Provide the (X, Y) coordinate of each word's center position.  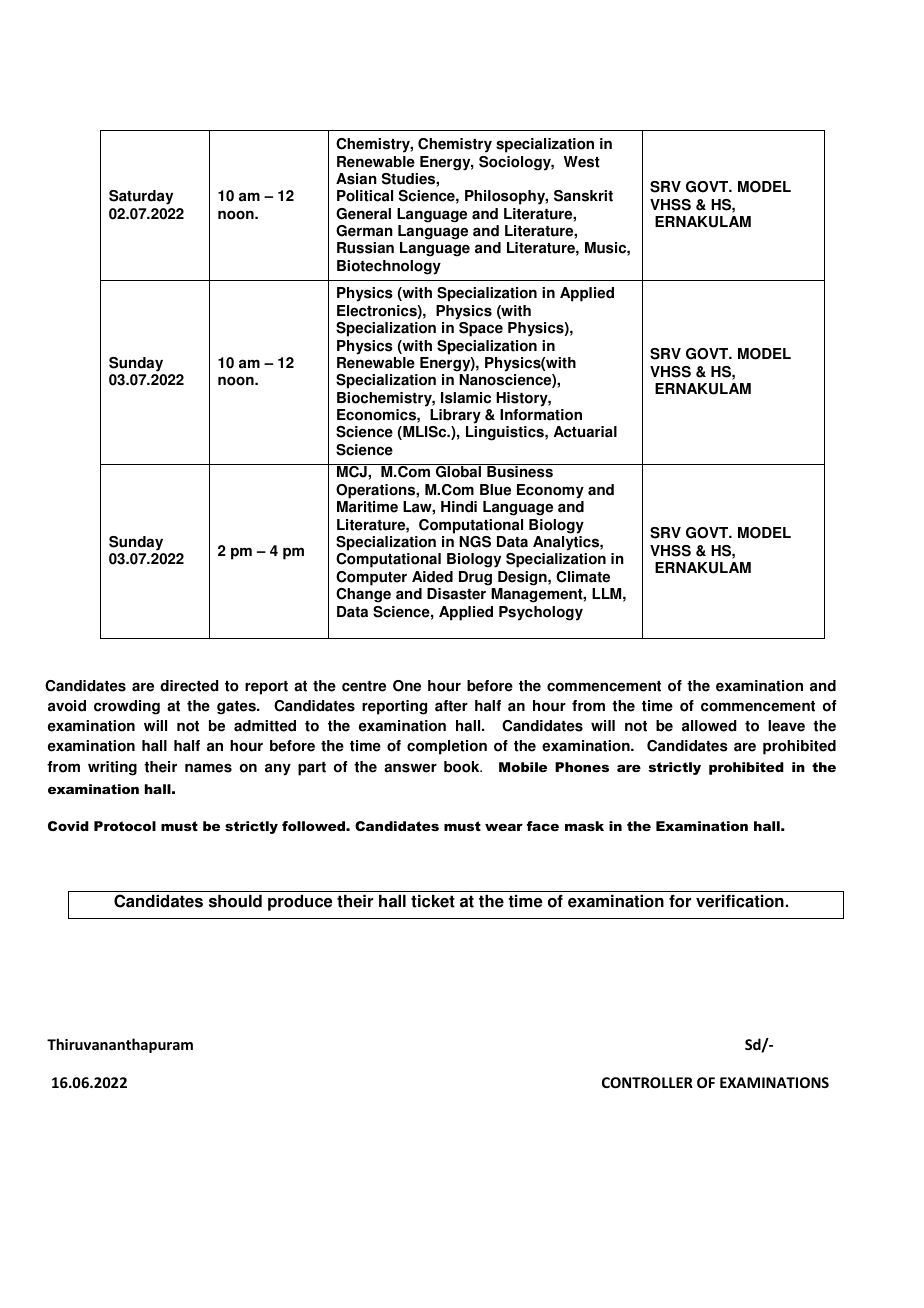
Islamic (466, 398)
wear (504, 827)
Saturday (141, 197)
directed (189, 686)
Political (365, 196)
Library (455, 416)
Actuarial (585, 432)
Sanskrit (583, 196)
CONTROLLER (647, 1082)
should (235, 901)
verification (740, 901)
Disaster (456, 594)
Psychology (541, 613)
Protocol (125, 826)
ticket (433, 901)
